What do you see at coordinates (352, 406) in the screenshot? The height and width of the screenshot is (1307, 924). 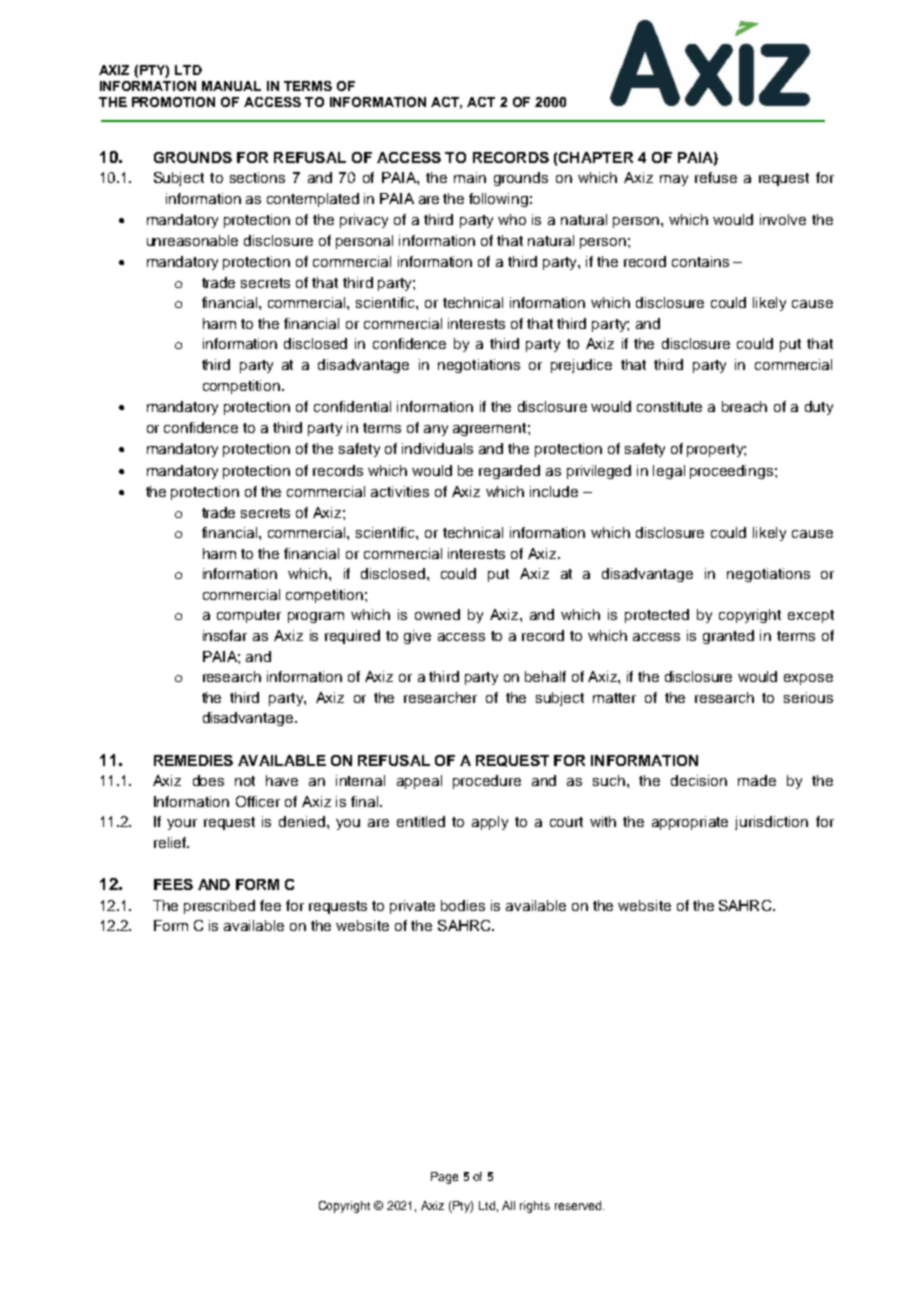 I see `confidential` at bounding box center [352, 406].
